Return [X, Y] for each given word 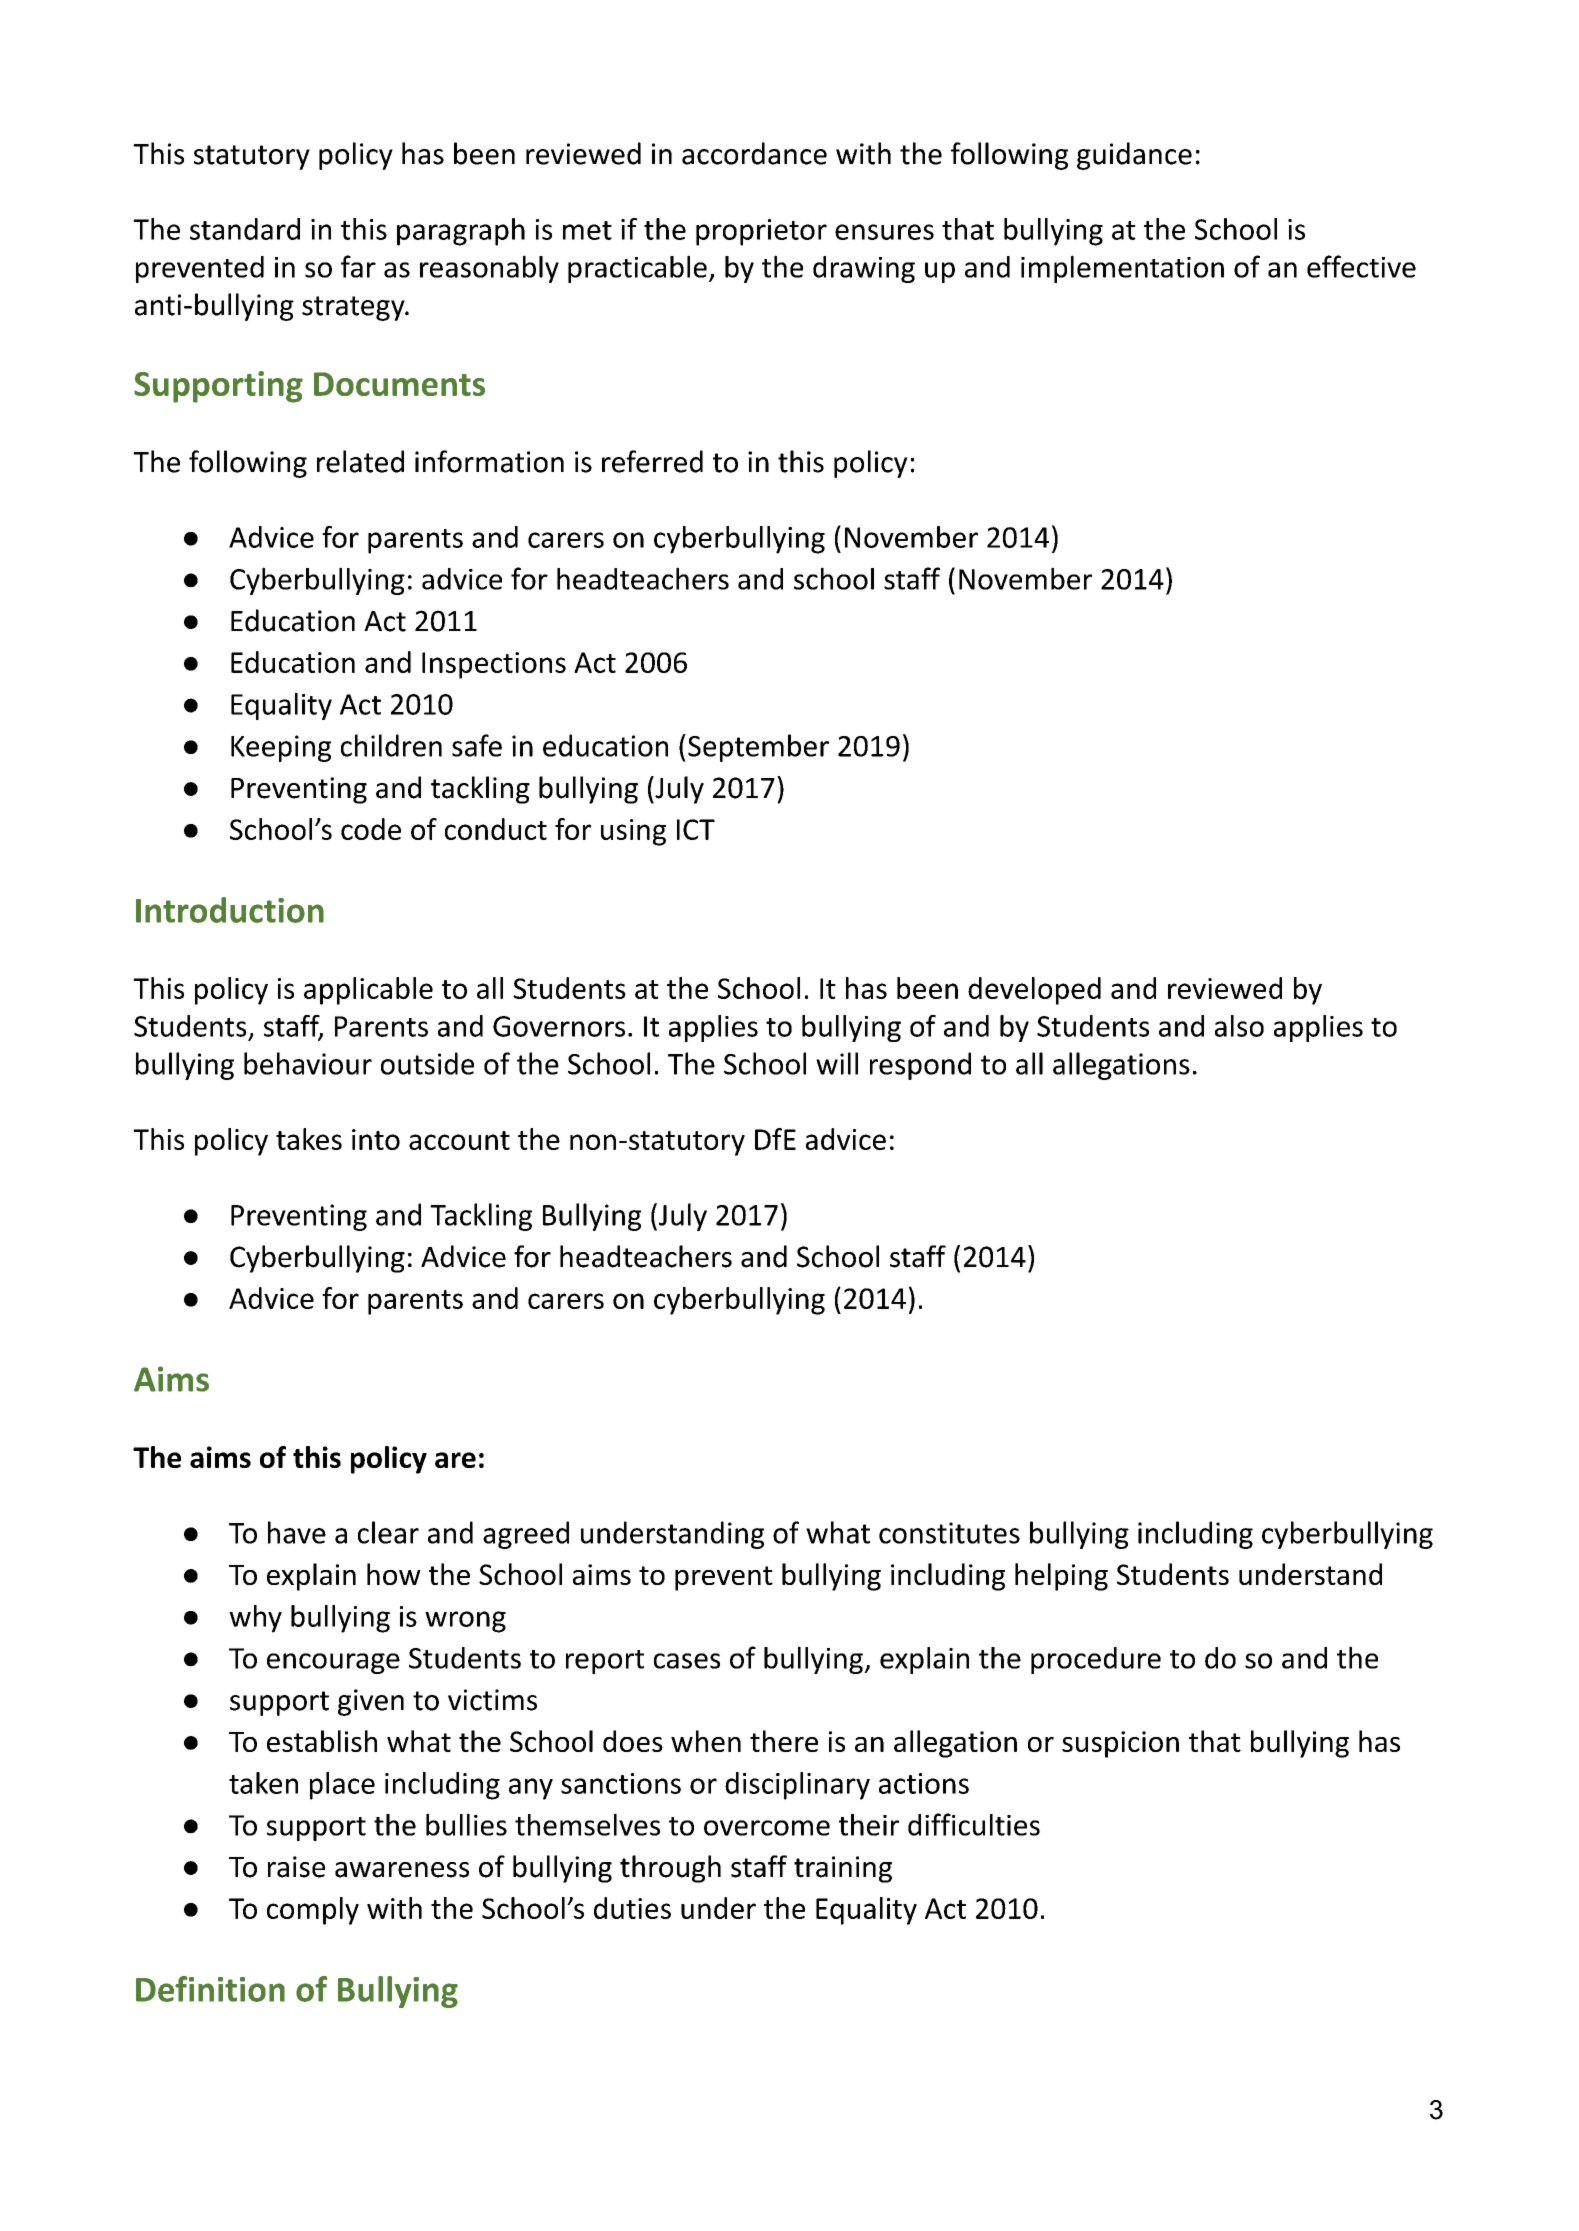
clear [388, 1532]
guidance [1134, 156]
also [1239, 1026]
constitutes [949, 1533]
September [758, 748]
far [358, 266]
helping [1061, 1577]
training [843, 1869]
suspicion [1120, 1744]
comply [313, 1911]
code [371, 829]
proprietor [761, 232]
